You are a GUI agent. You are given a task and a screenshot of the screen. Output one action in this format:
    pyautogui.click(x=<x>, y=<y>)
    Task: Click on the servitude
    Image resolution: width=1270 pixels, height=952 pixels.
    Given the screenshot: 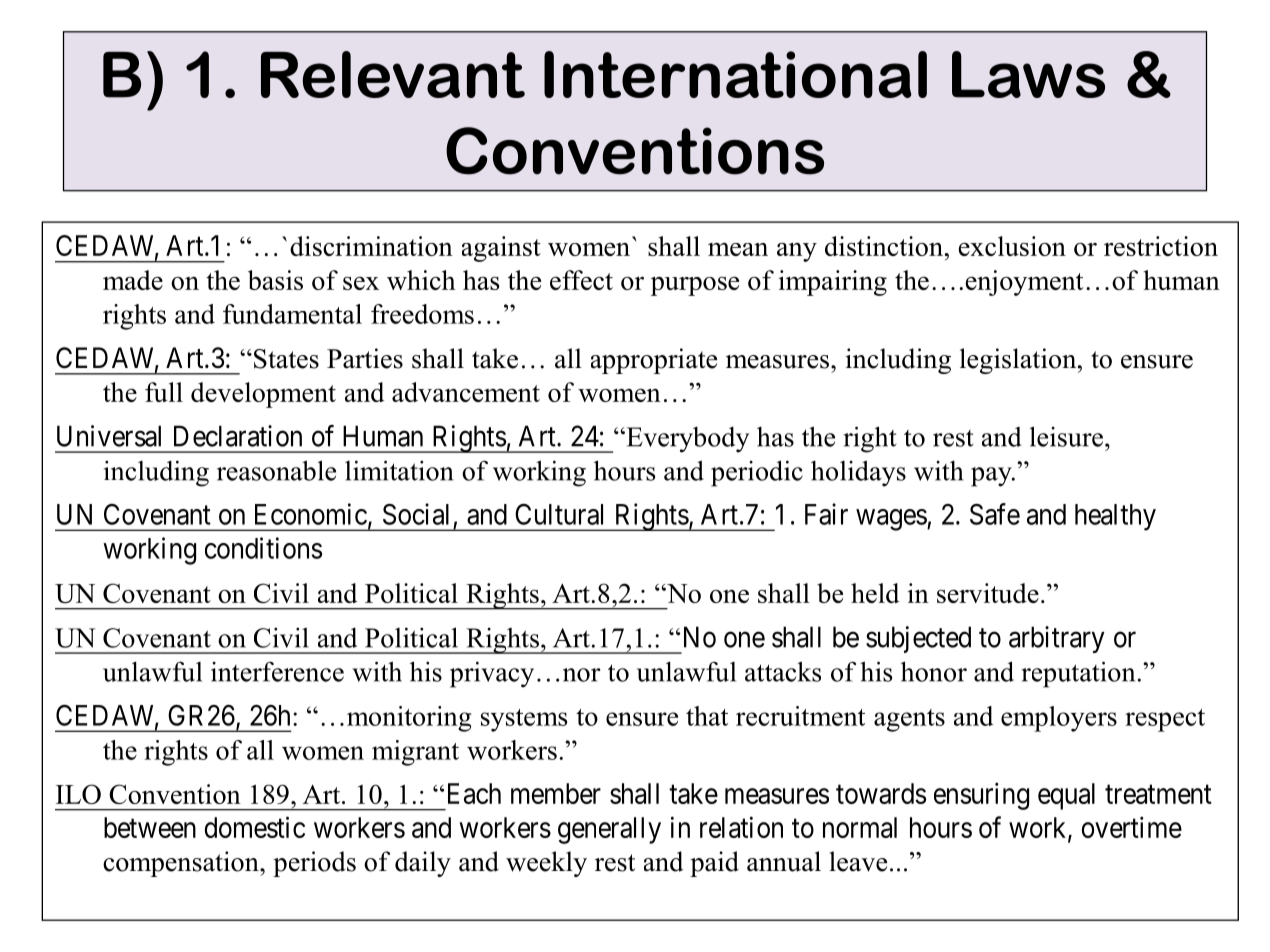 What is the action you would take?
    pyautogui.click(x=988, y=593)
